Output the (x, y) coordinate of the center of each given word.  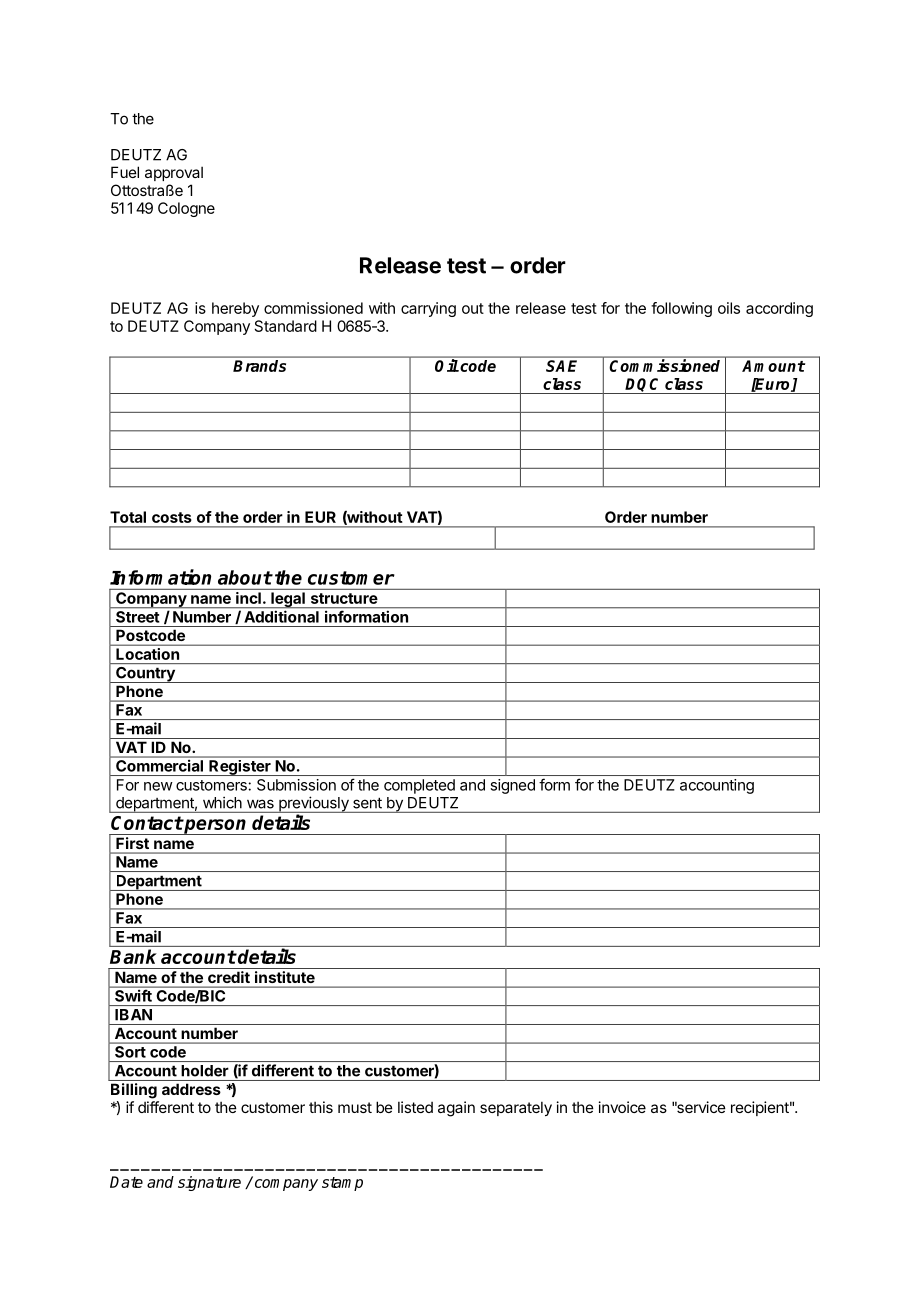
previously (314, 804)
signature (209, 1183)
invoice (622, 1107)
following (681, 309)
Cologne (186, 209)
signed (513, 786)
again (456, 1109)
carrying (428, 309)
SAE (561, 366)
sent (367, 803)
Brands (259, 366)
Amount (773, 366)
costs (171, 517)
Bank (133, 956)
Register (240, 768)
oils (729, 308)
